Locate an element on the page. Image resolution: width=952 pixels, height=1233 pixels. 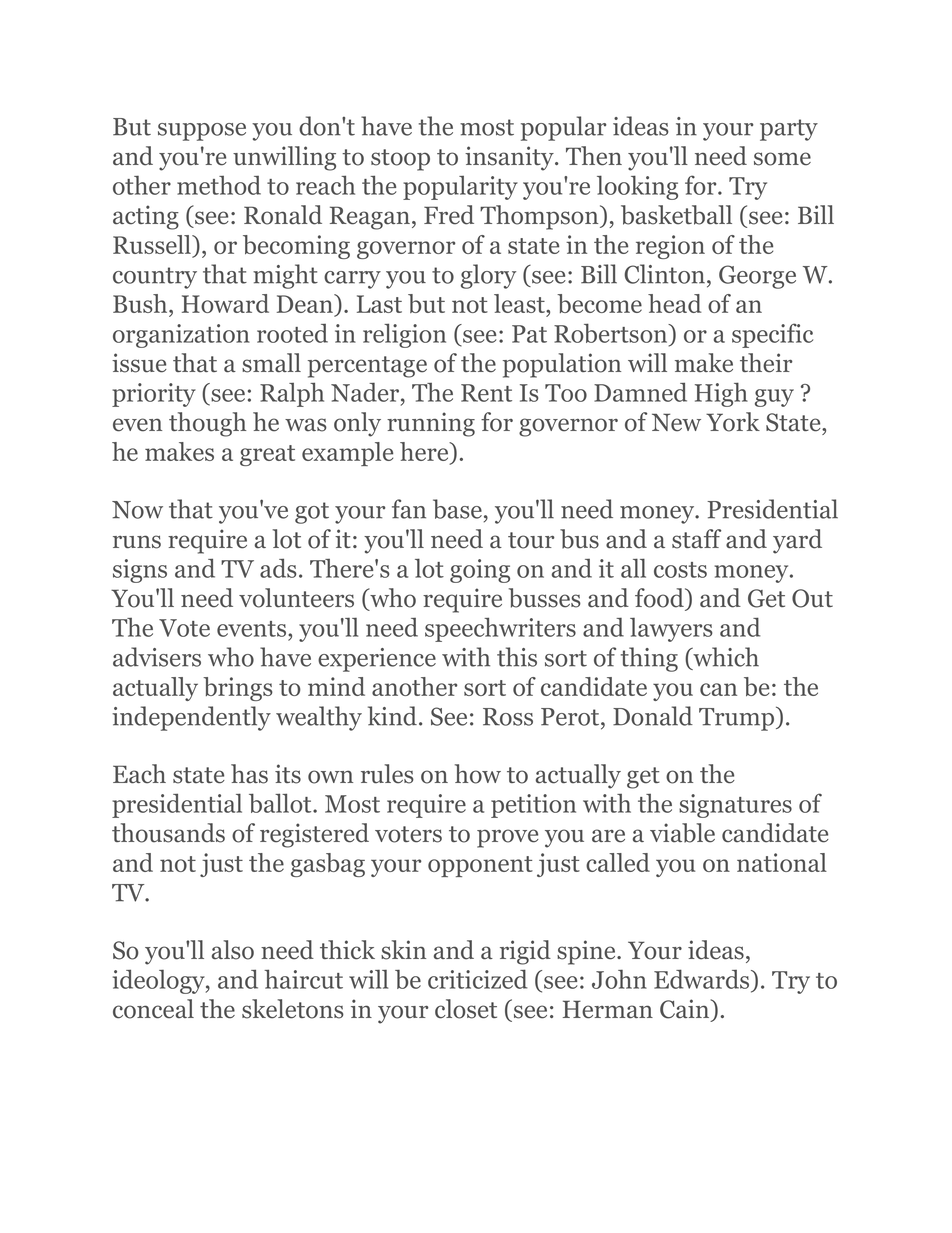
insanity is located at coordinates (510, 158).
